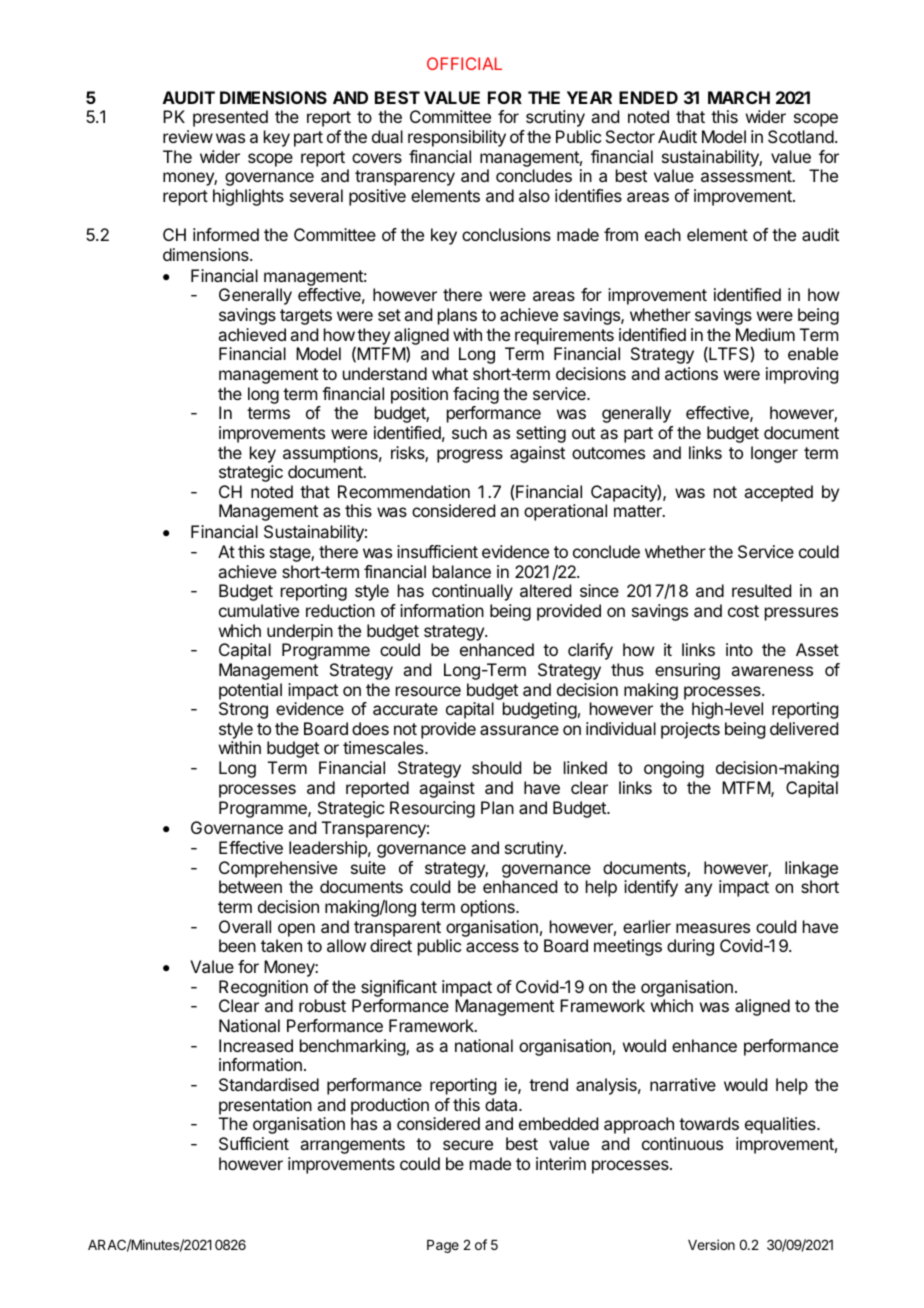  Describe the element at coordinates (230, 118) in the screenshot. I see `presented` at that location.
